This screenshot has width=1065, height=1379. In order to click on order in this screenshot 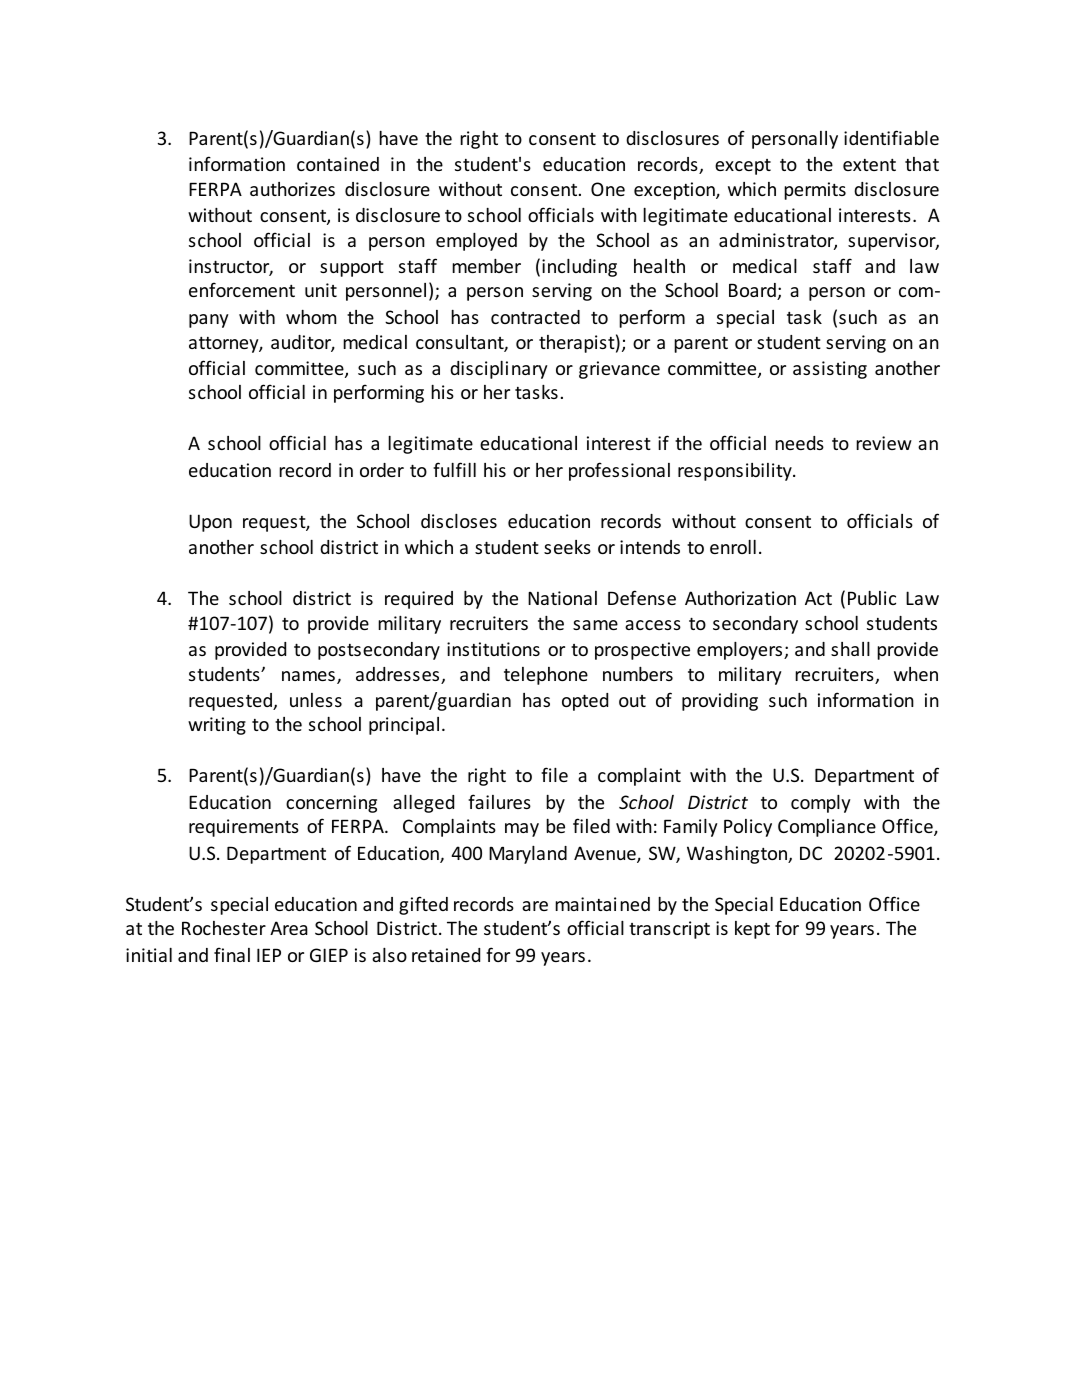, I will do `click(382, 470)`.
